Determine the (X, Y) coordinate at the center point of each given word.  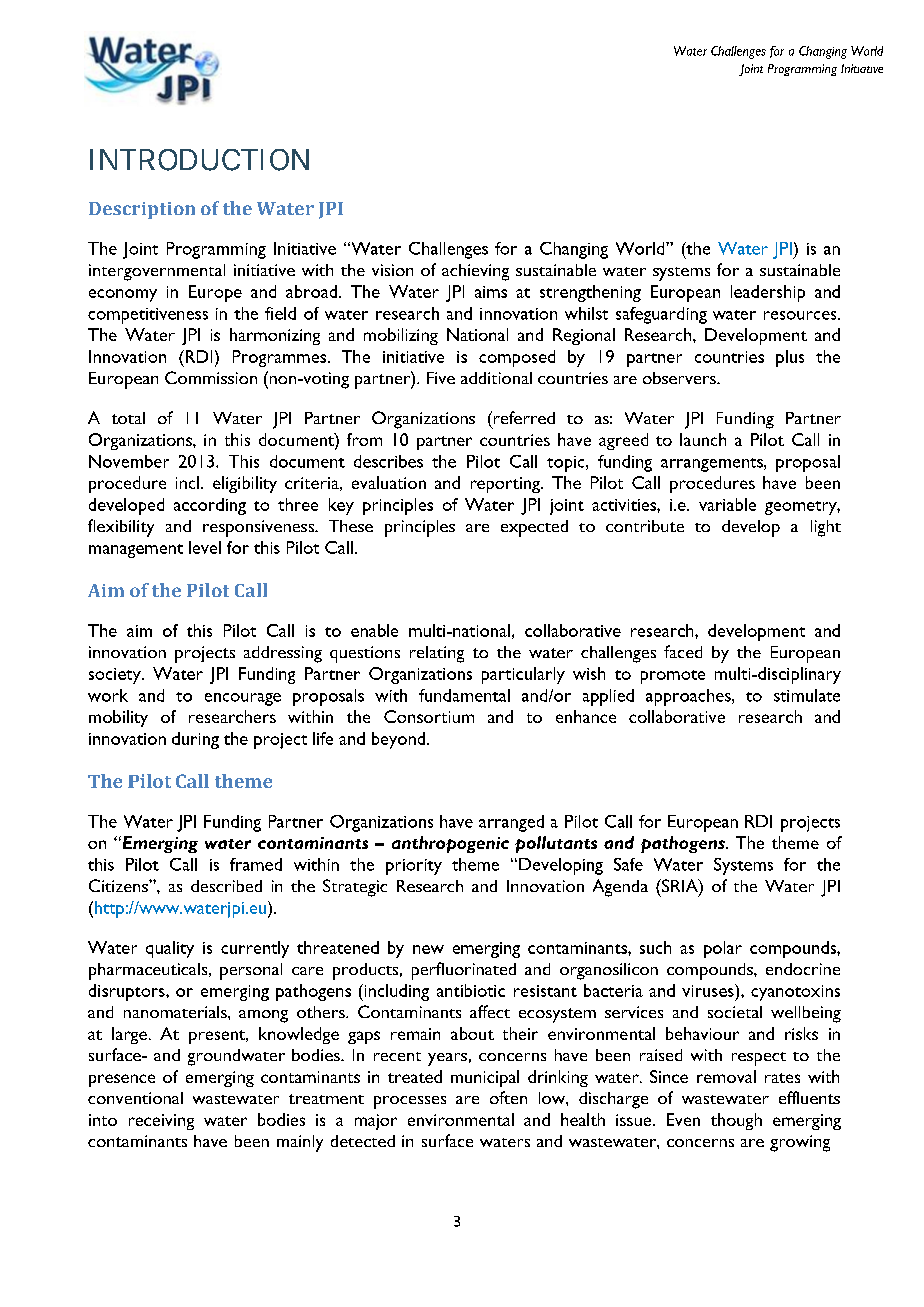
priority (414, 867)
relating (437, 654)
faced (683, 651)
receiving (161, 1122)
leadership (768, 293)
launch (703, 439)
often (508, 1097)
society (116, 676)
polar (723, 949)
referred (523, 417)
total (128, 418)
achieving (475, 272)
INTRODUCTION (199, 160)
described (226, 886)
